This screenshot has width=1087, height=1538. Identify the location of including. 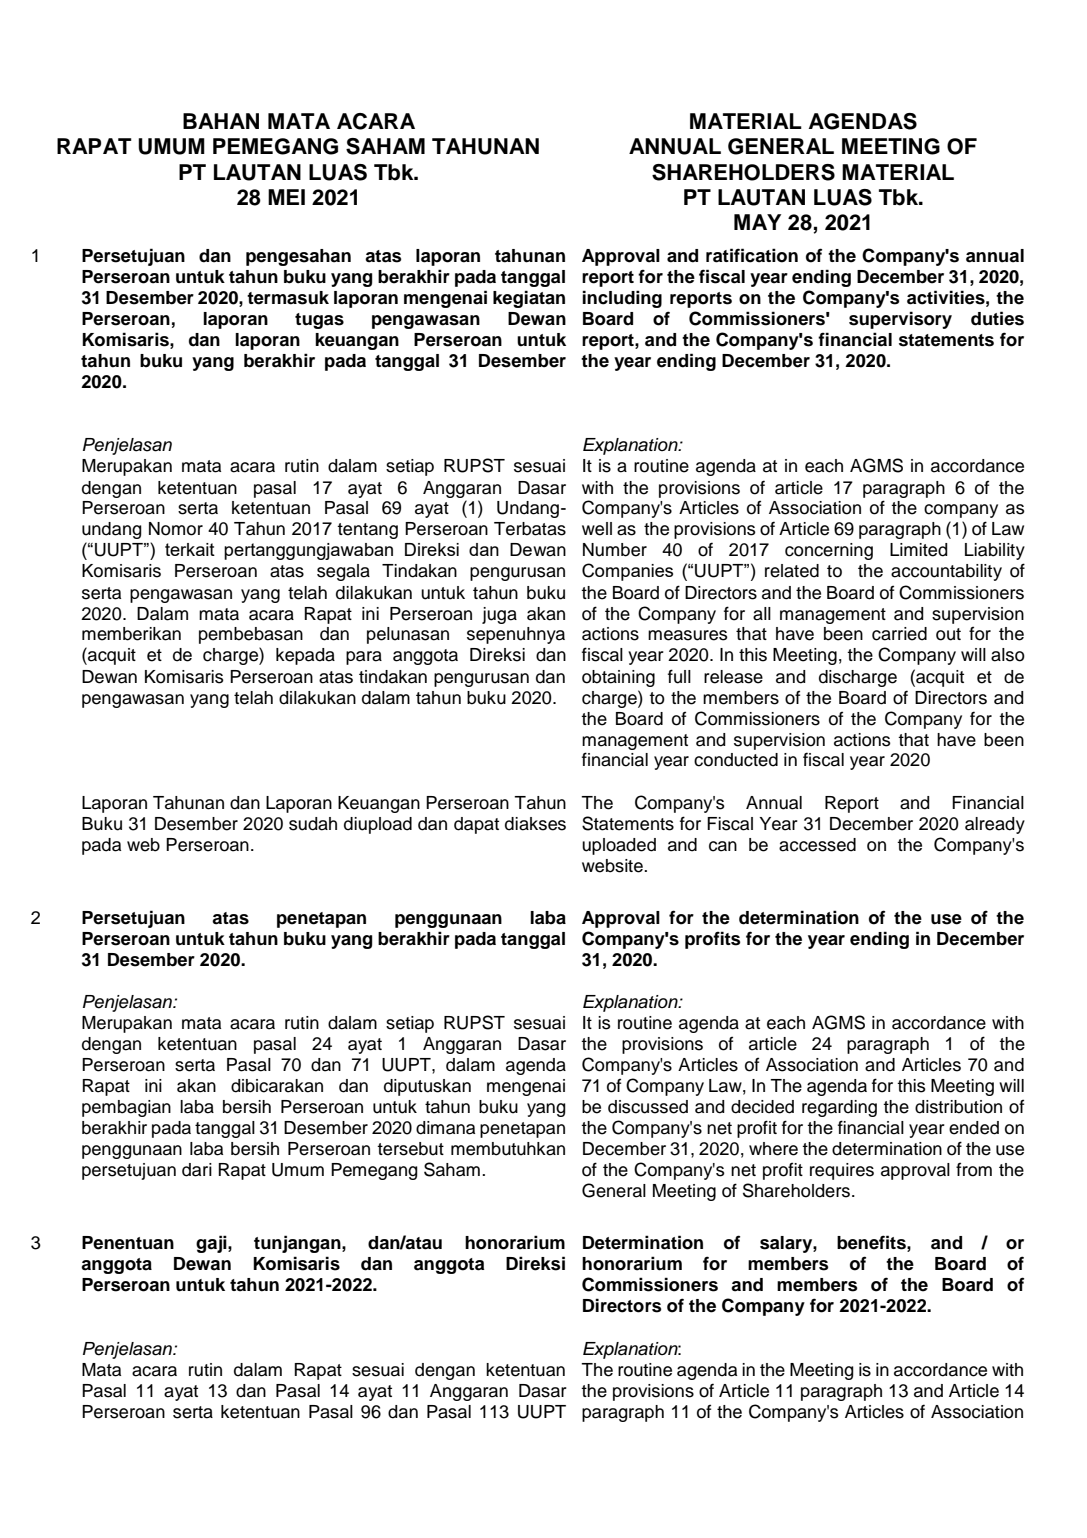
(622, 299).
